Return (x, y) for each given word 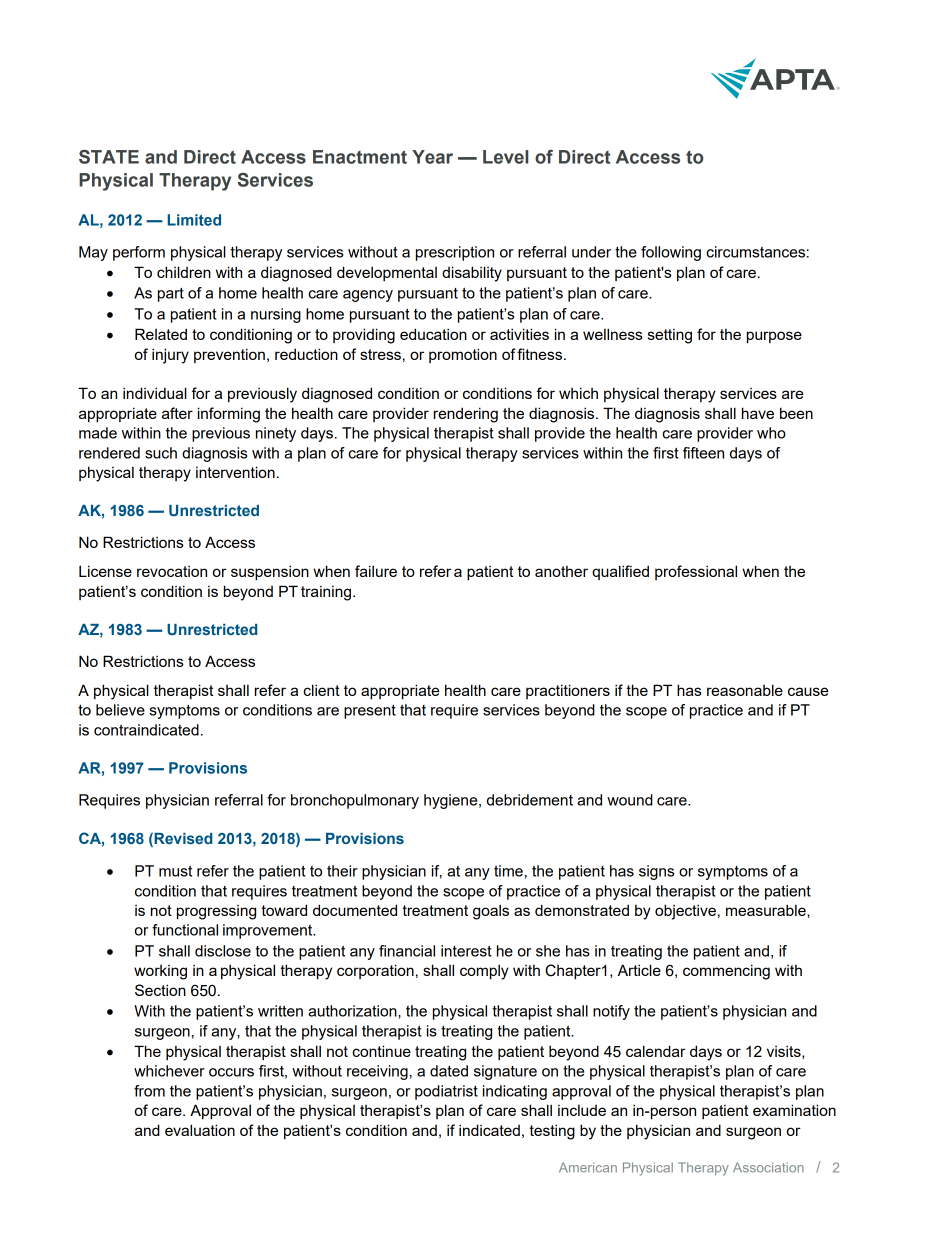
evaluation (200, 1130)
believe (120, 710)
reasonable (745, 690)
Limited (194, 220)
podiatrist (446, 1092)
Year (432, 157)
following (671, 253)
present (370, 712)
